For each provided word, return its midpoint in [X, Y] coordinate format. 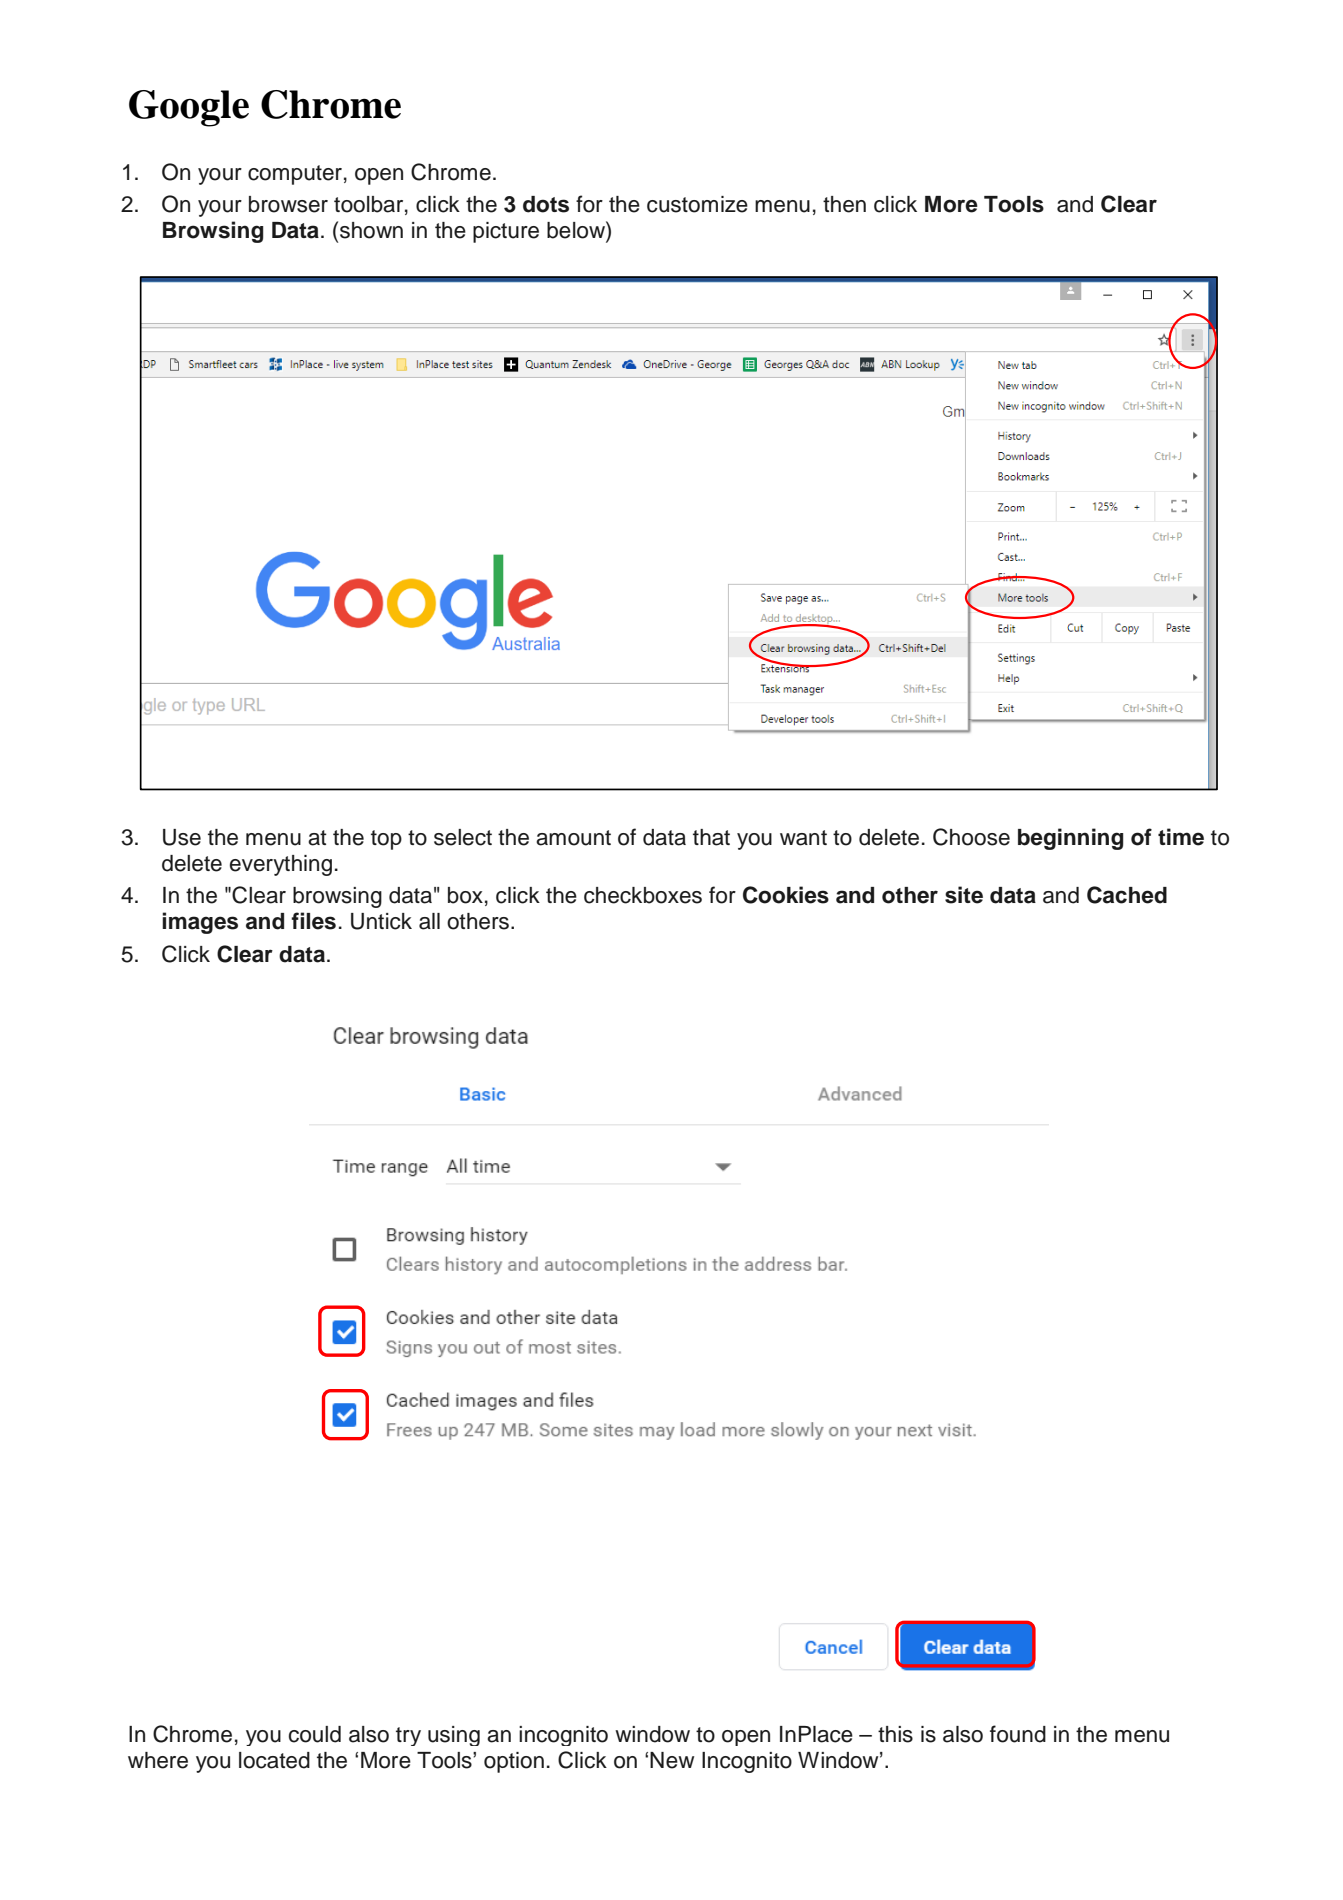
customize [697, 204]
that [711, 837]
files [313, 921]
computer [295, 175]
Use [182, 837]
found [1018, 1734]
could [315, 1734]
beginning [1070, 839]
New [672, 1760]
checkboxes [643, 895]
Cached [1127, 895]
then [844, 204]
